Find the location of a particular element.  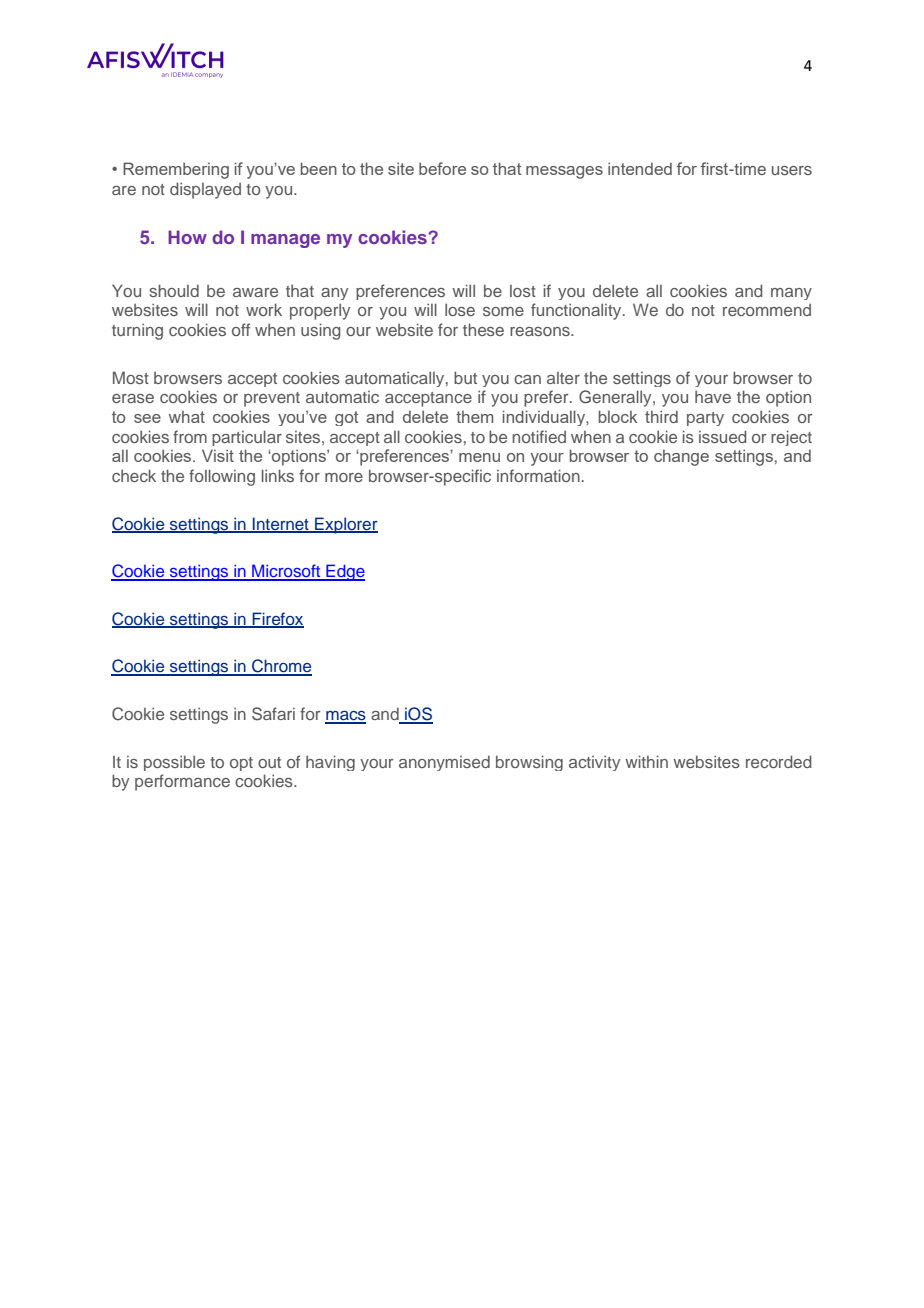

possible is located at coordinates (174, 763).
